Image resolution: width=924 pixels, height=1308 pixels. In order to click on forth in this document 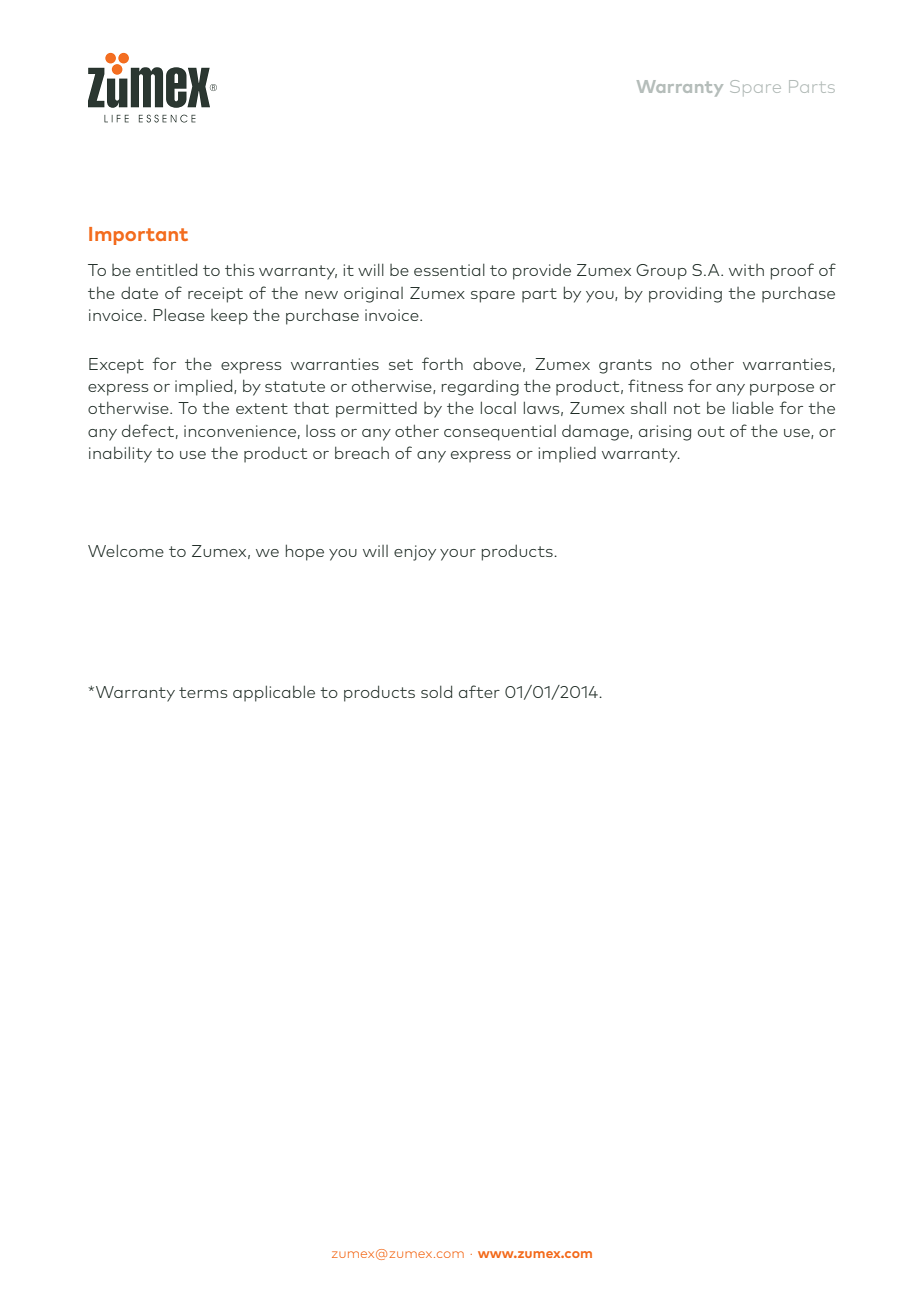, I will do `click(442, 363)`.
